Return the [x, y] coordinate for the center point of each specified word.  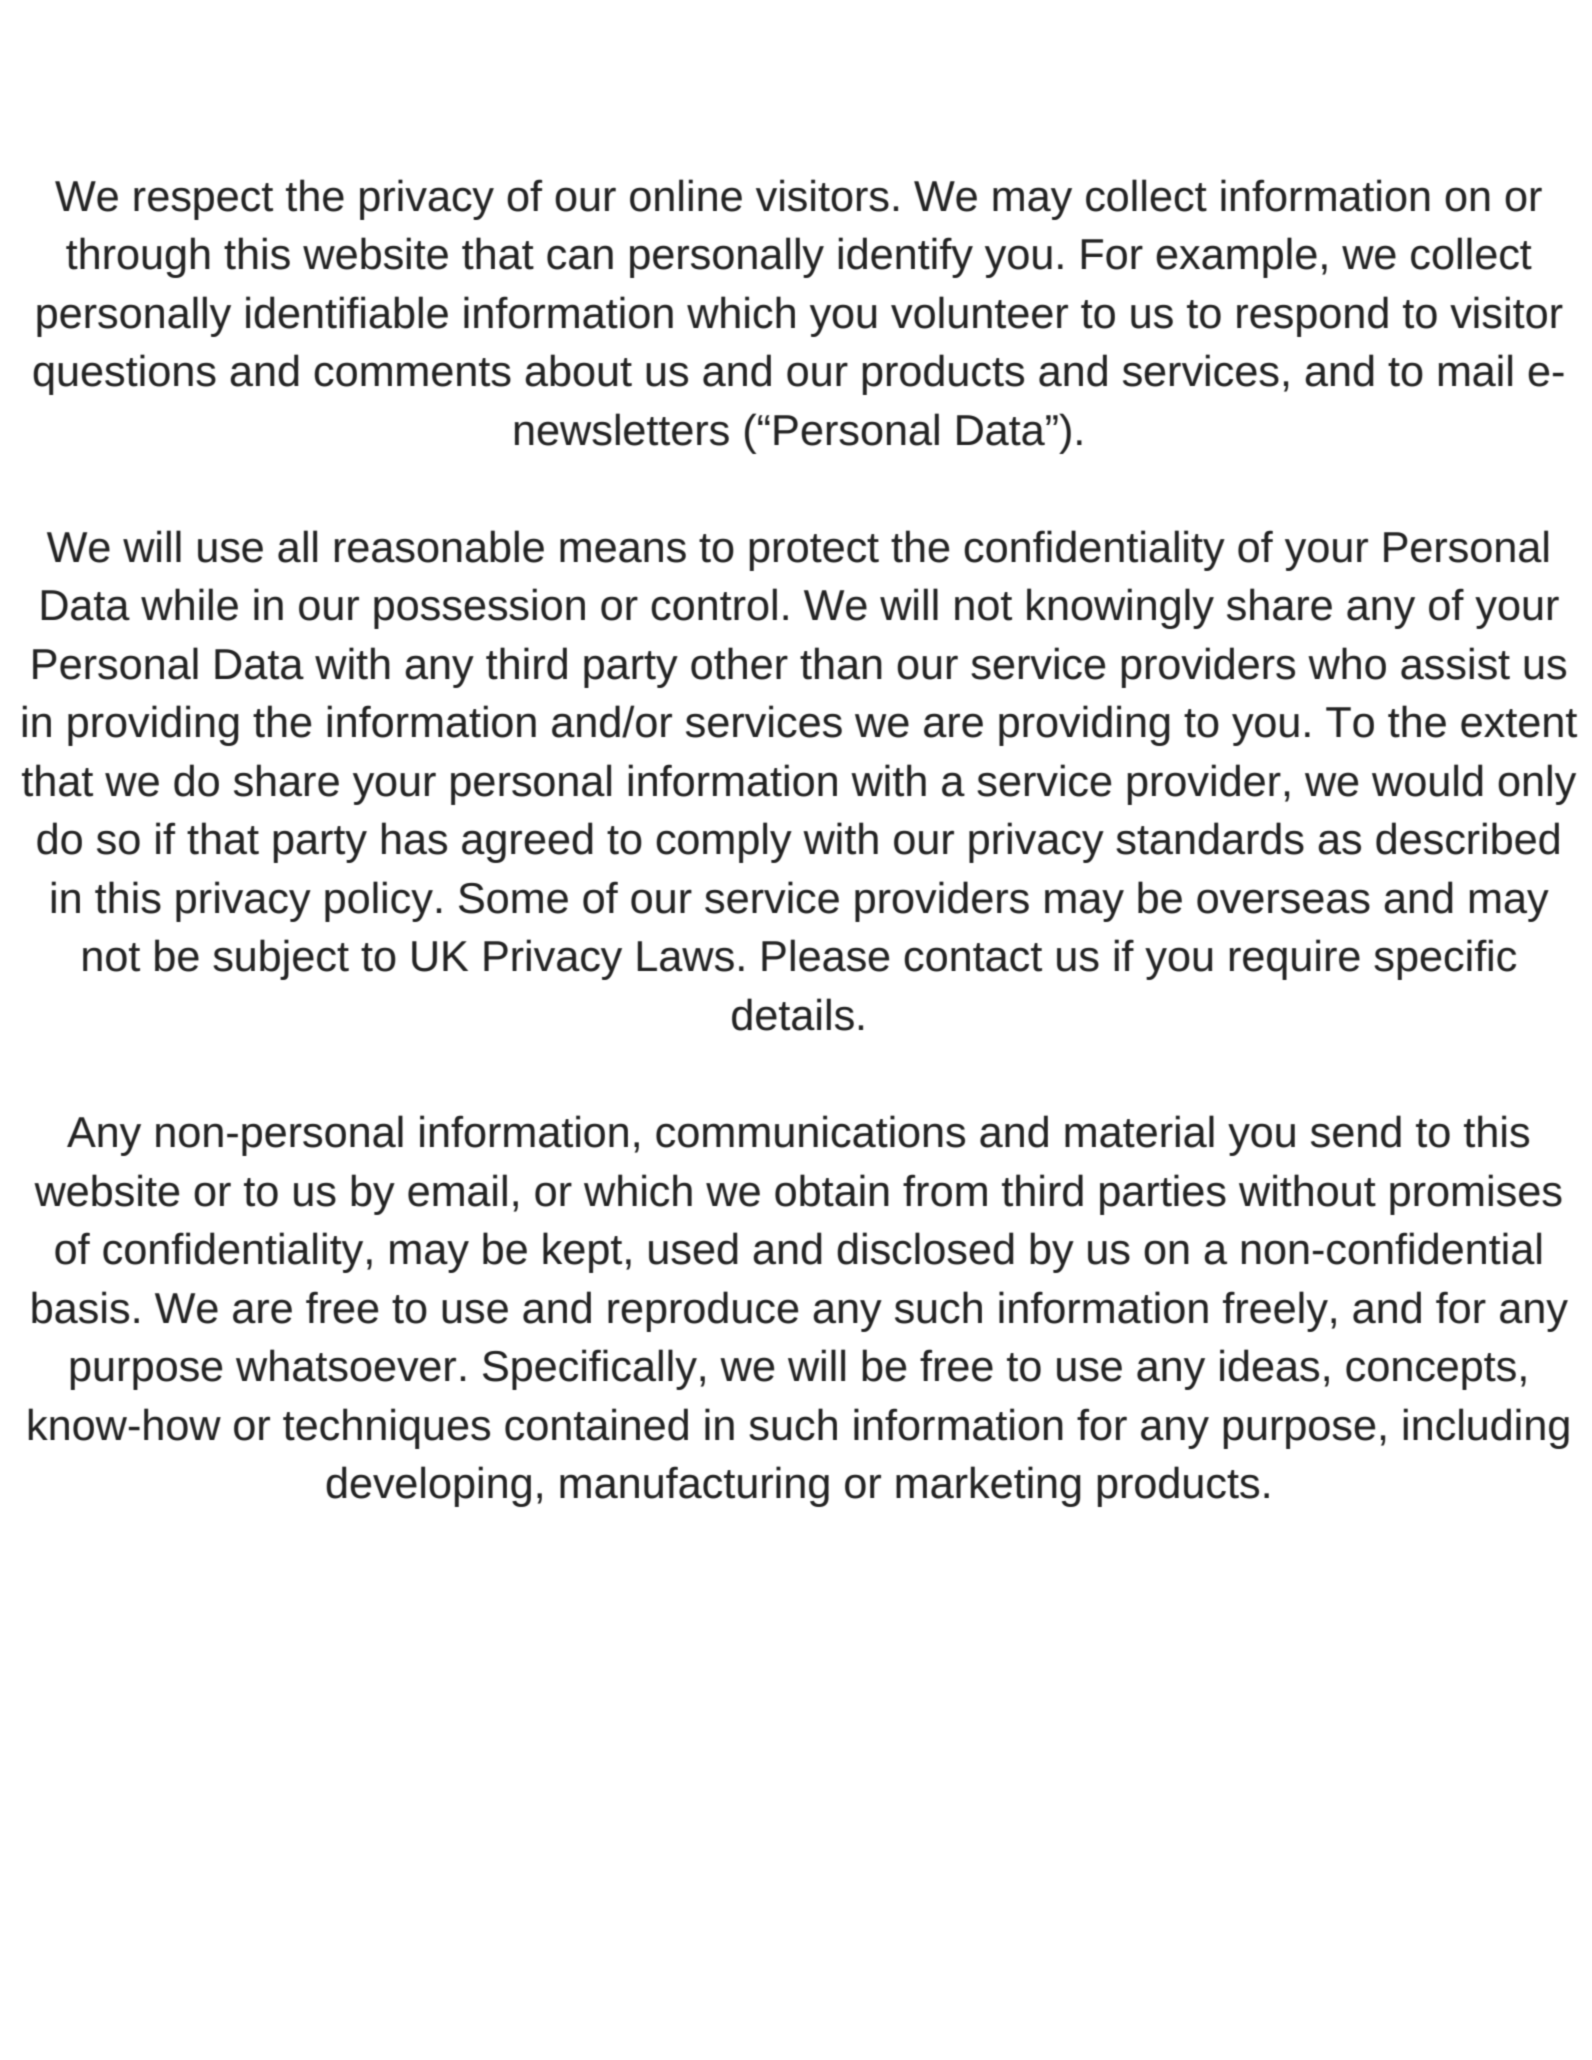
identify [905, 257]
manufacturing [694, 1486]
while [189, 604]
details [793, 1014]
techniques [386, 1428]
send [1356, 1131]
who [1347, 663]
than [841, 663]
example [1236, 257]
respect [203, 201]
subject [281, 959]
